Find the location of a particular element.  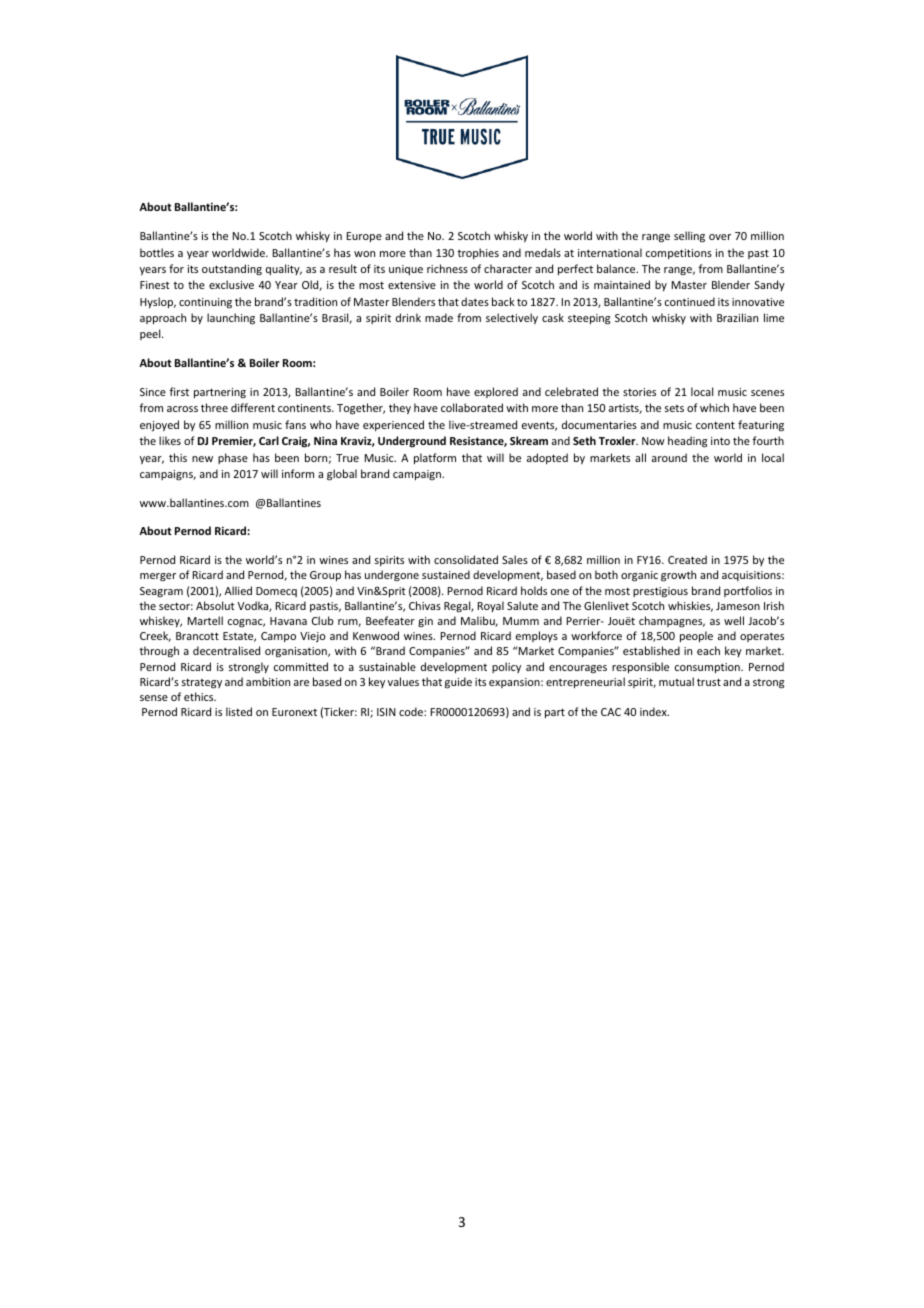

platform is located at coordinates (435, 458).
